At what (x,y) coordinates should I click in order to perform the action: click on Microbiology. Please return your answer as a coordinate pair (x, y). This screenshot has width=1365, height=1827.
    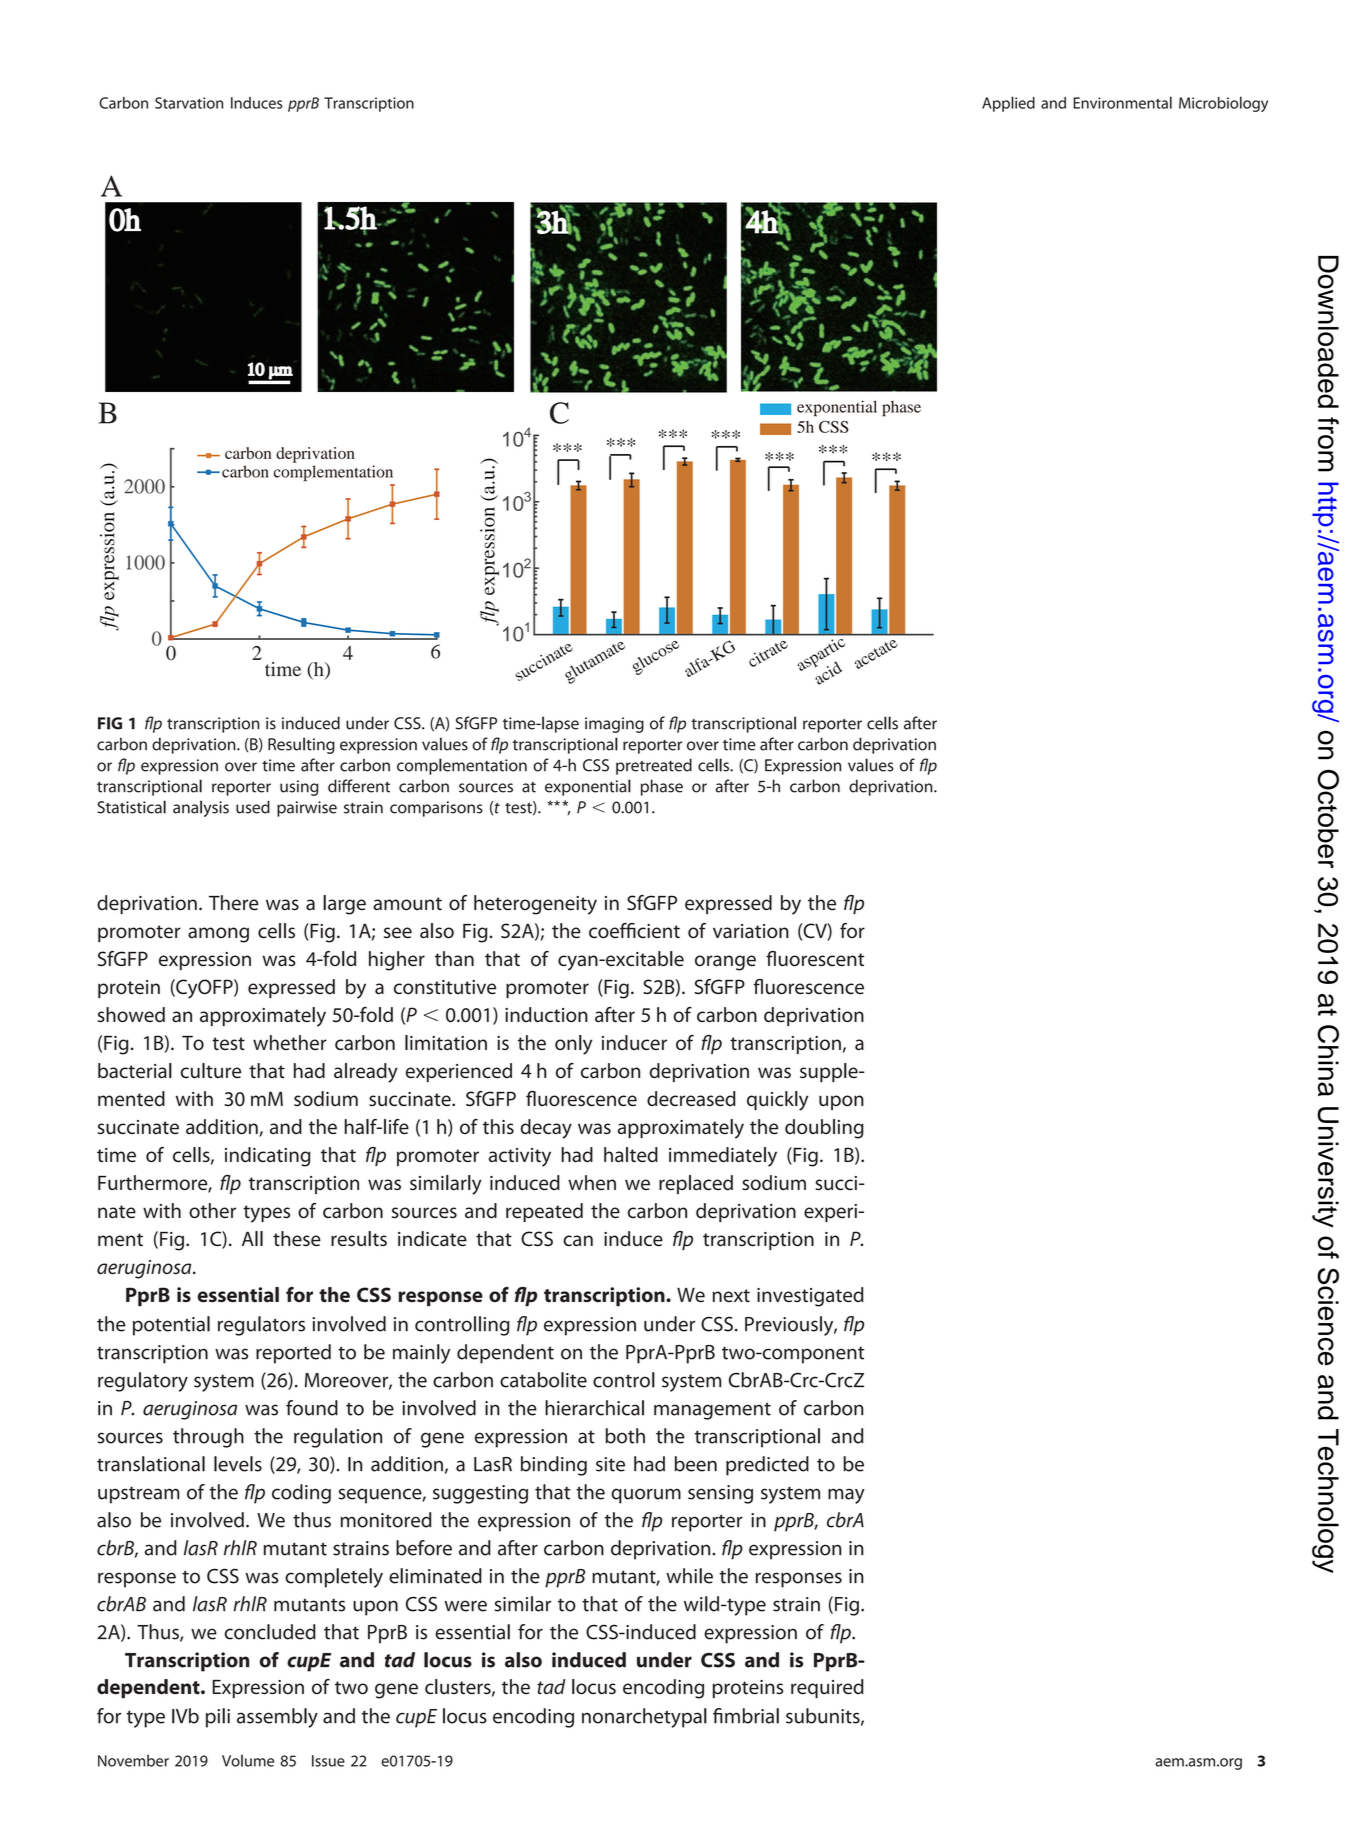
    Looking at the image, I should click on (1223, 104).
